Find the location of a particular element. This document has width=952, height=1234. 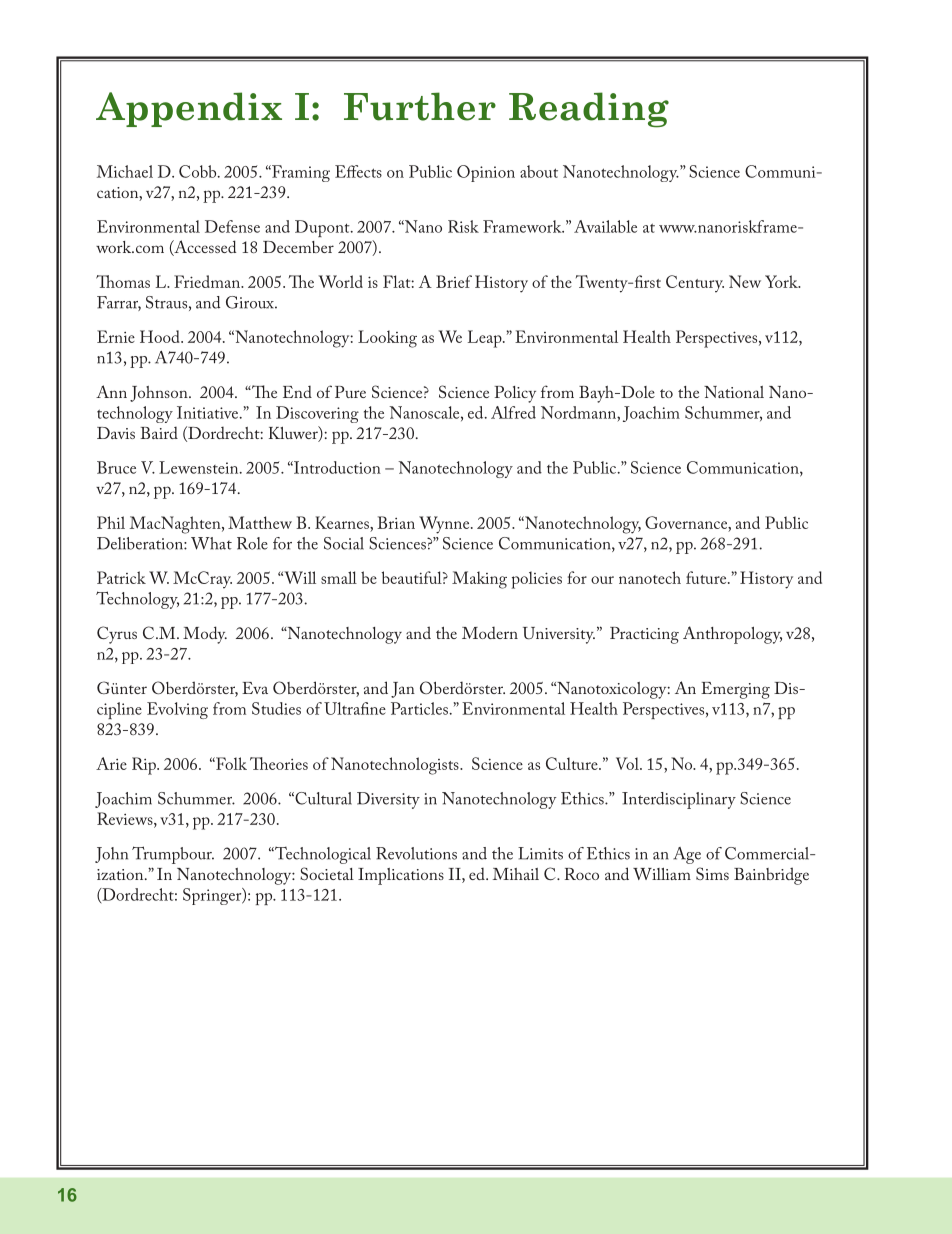

Reading is located at coordinates (589, 110).
